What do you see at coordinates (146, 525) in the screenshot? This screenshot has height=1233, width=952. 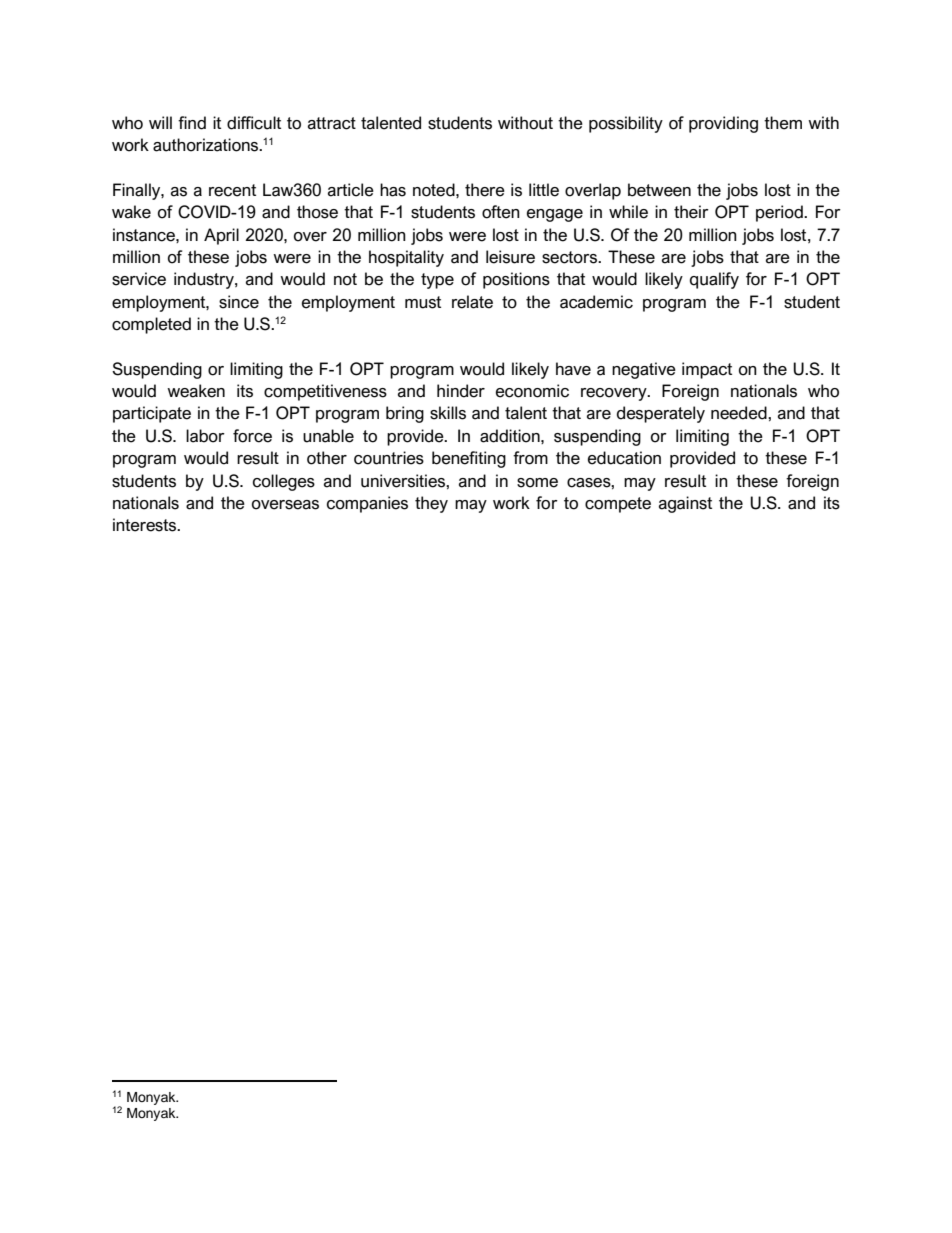 I see `interests` at bounding box center [146, 525].
